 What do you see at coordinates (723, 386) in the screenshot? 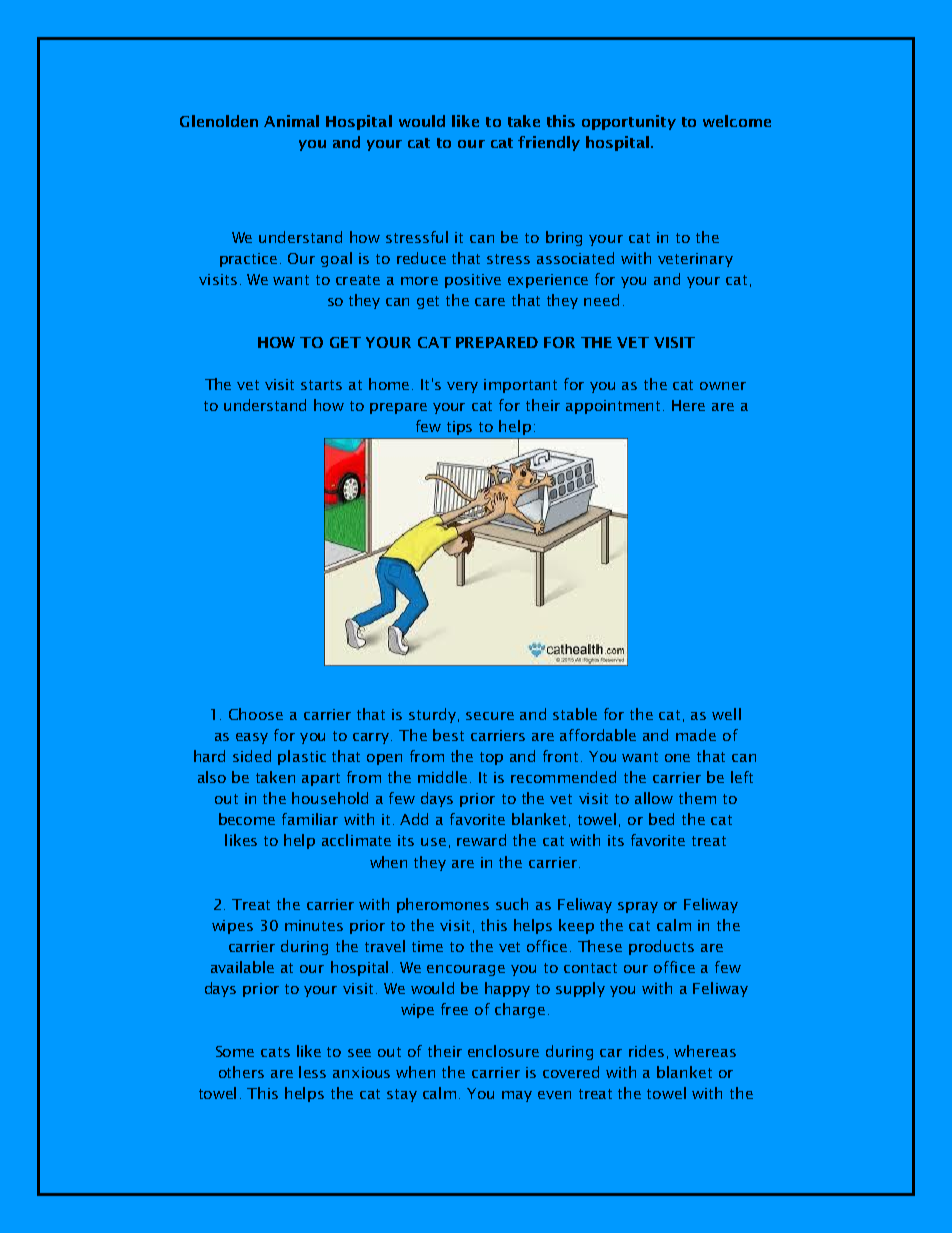
I see `owner` at bounding box center [723, 386].
